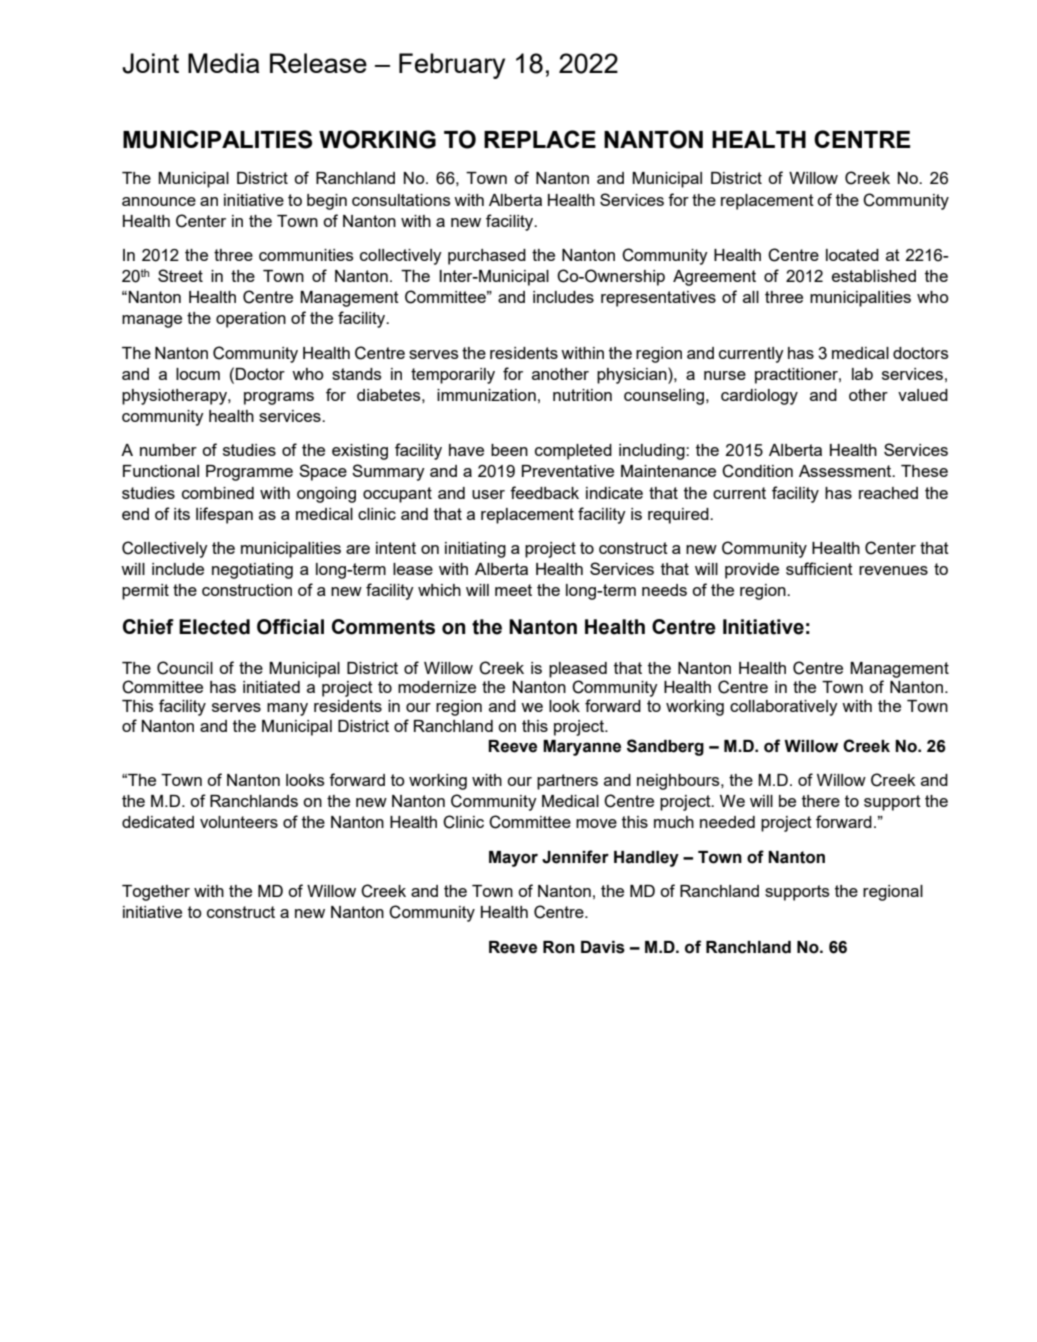  What do you see at coordinates (486, 395) in the screenshot?
I see `immunization` at bounding box center [486, 395].
